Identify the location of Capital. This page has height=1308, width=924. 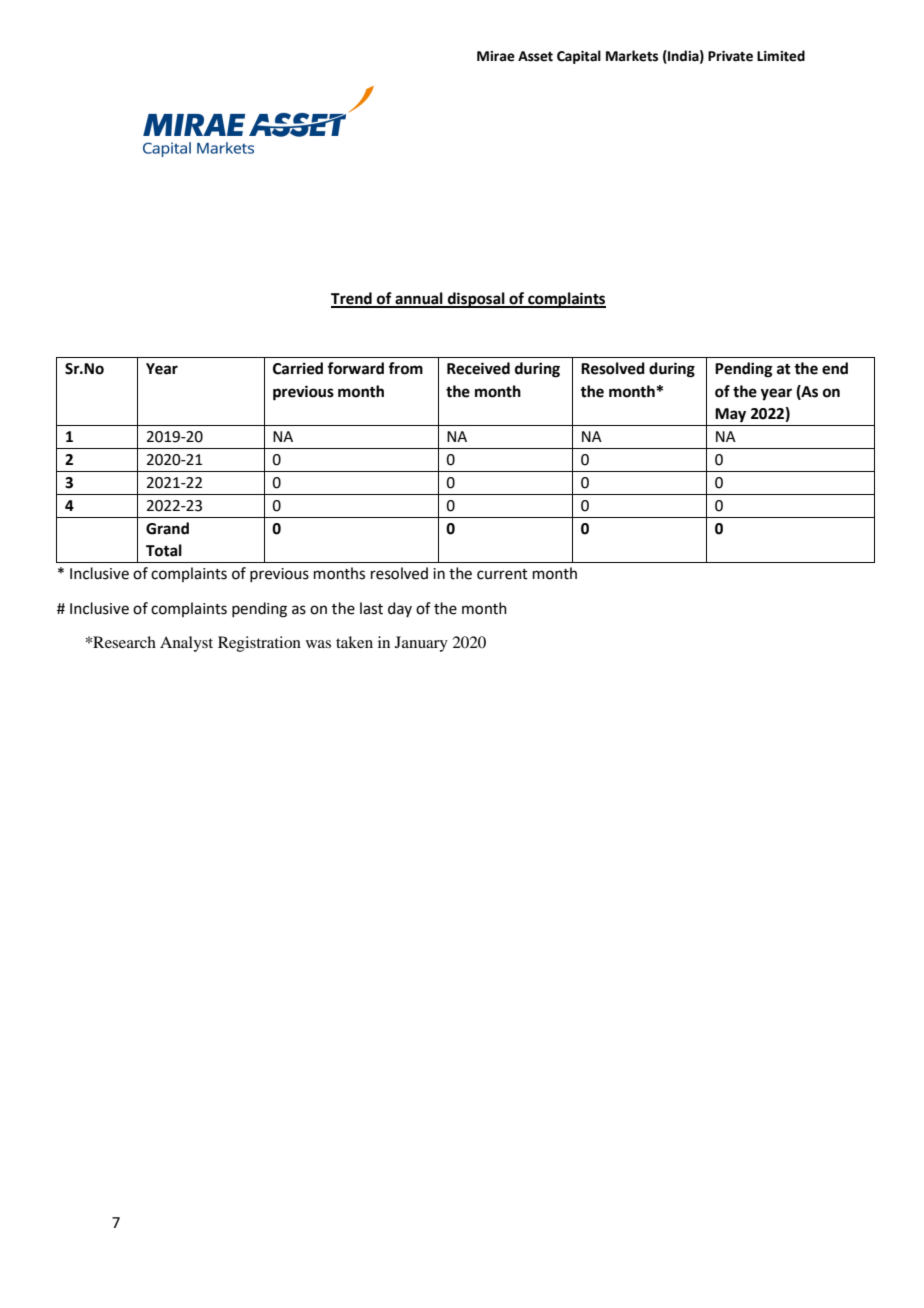
(579, 57).
